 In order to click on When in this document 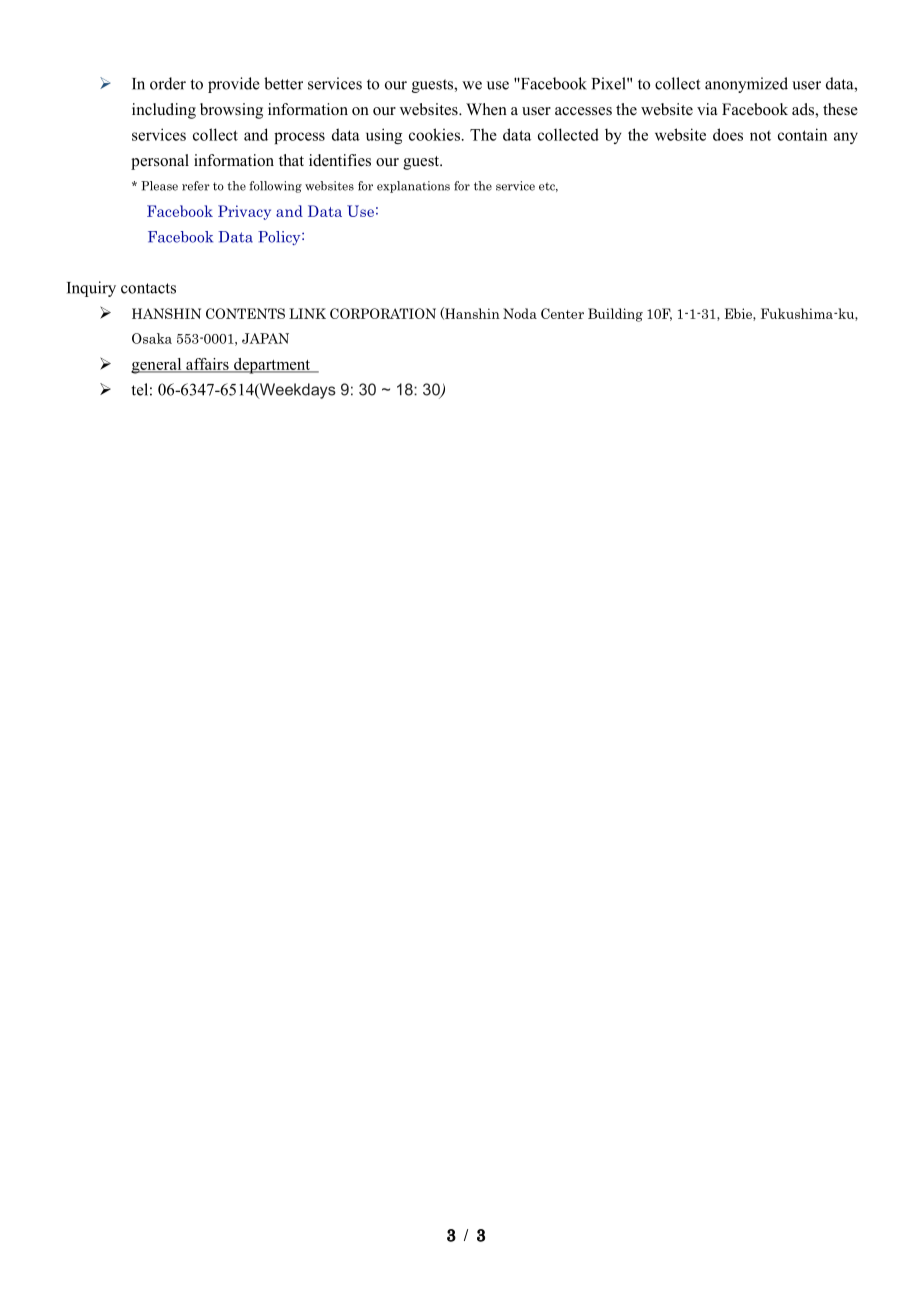, I will do `click(486, 109)`.
